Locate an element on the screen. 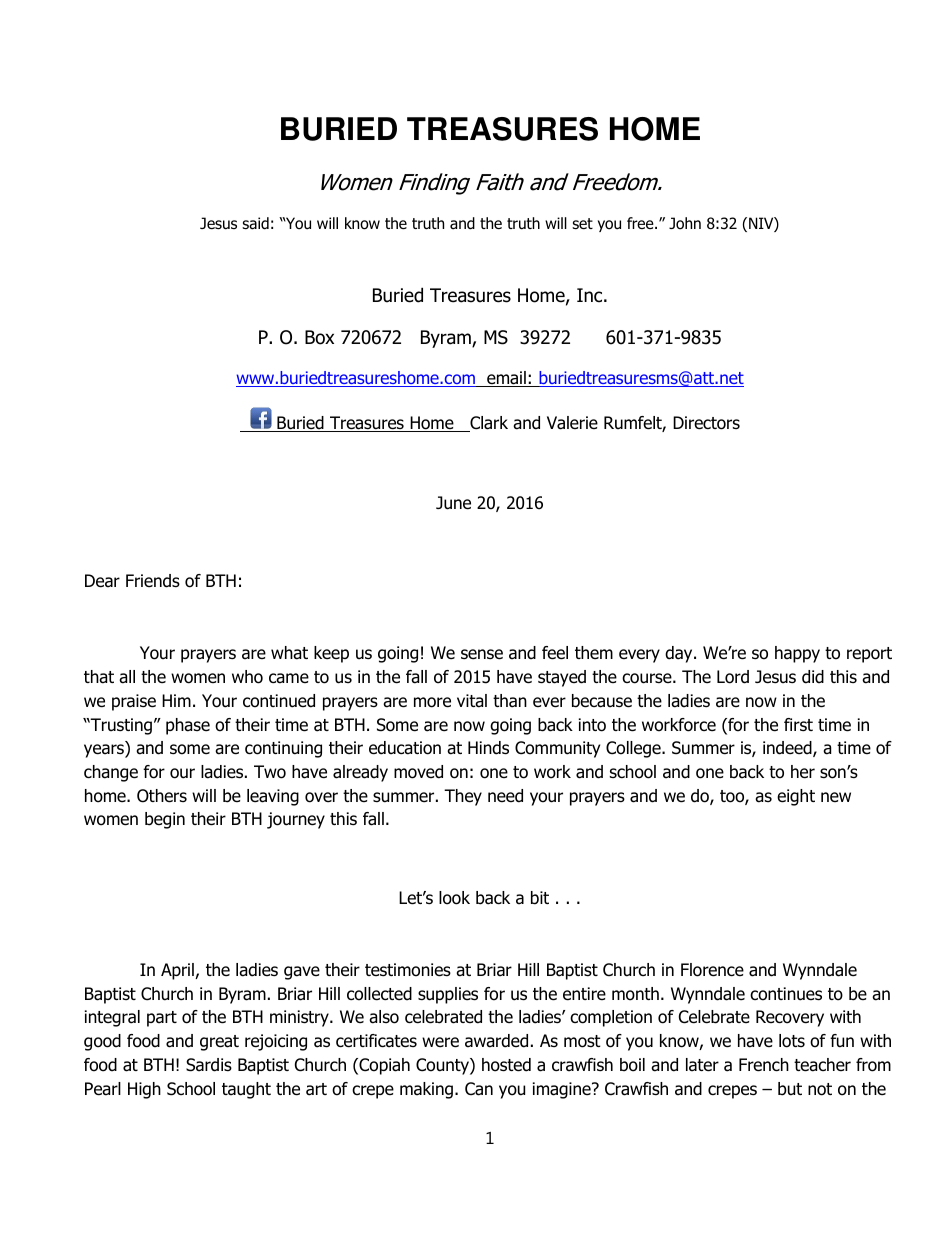  hosted is located at coordinates (506, 1065).
